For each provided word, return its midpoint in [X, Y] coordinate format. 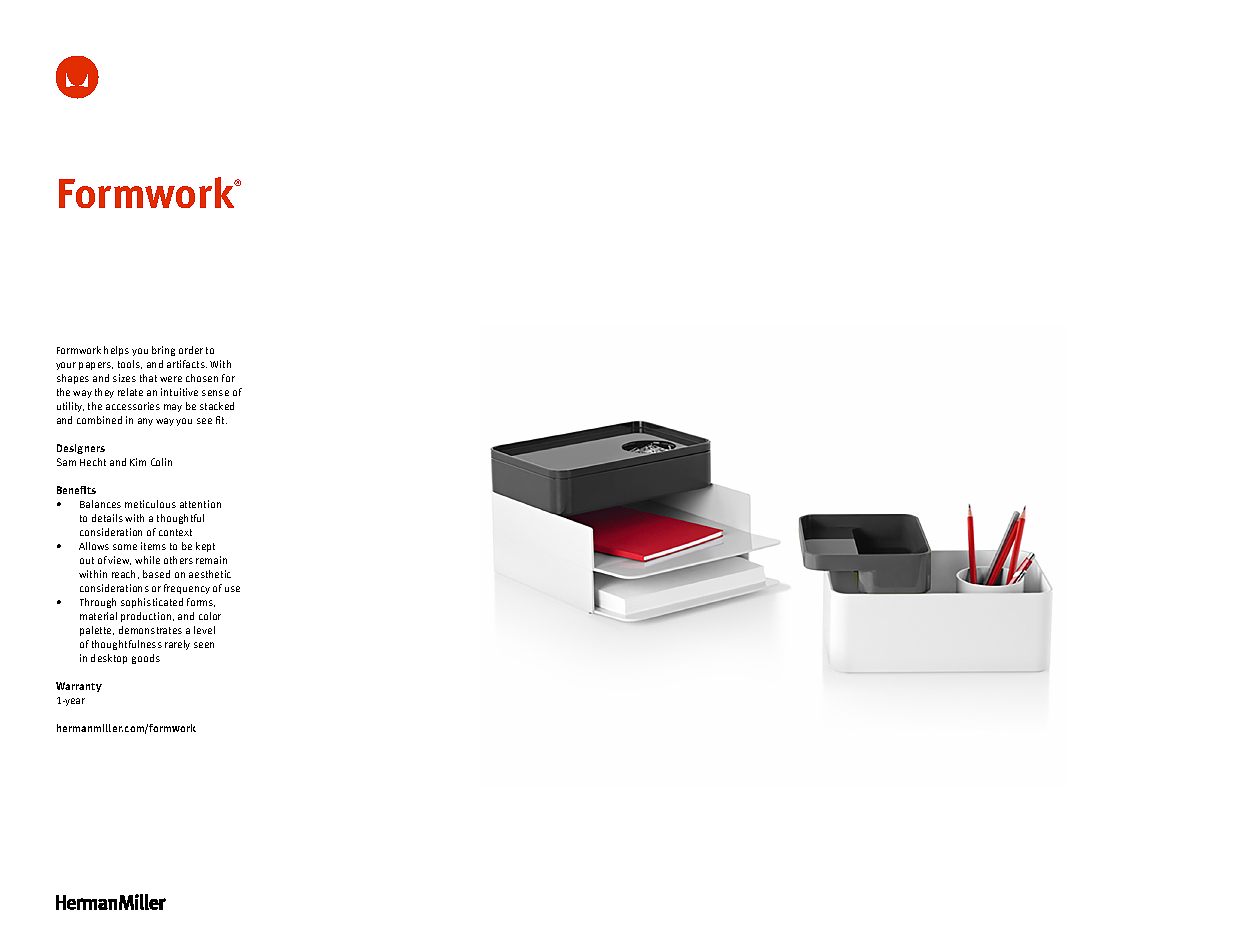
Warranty [79, 687]
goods [146, 659]
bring [163, 351]
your [66, 366]
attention [200, 504]
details [107, 518]
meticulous [150, 504]
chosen [202, 378]
